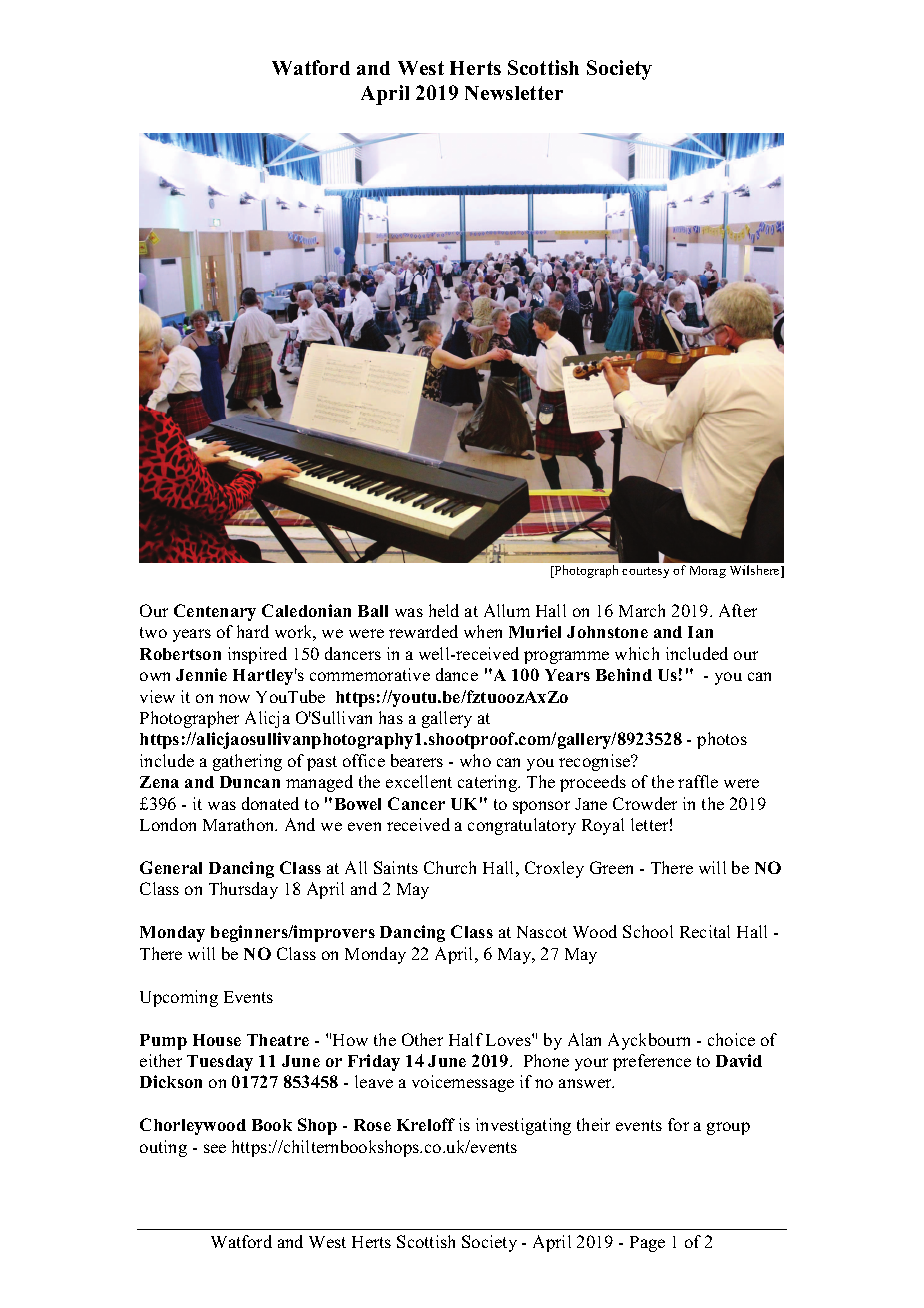  Describe the element at coordinates (243, 890) in the screenshot. I see `Thursday` at that location.
